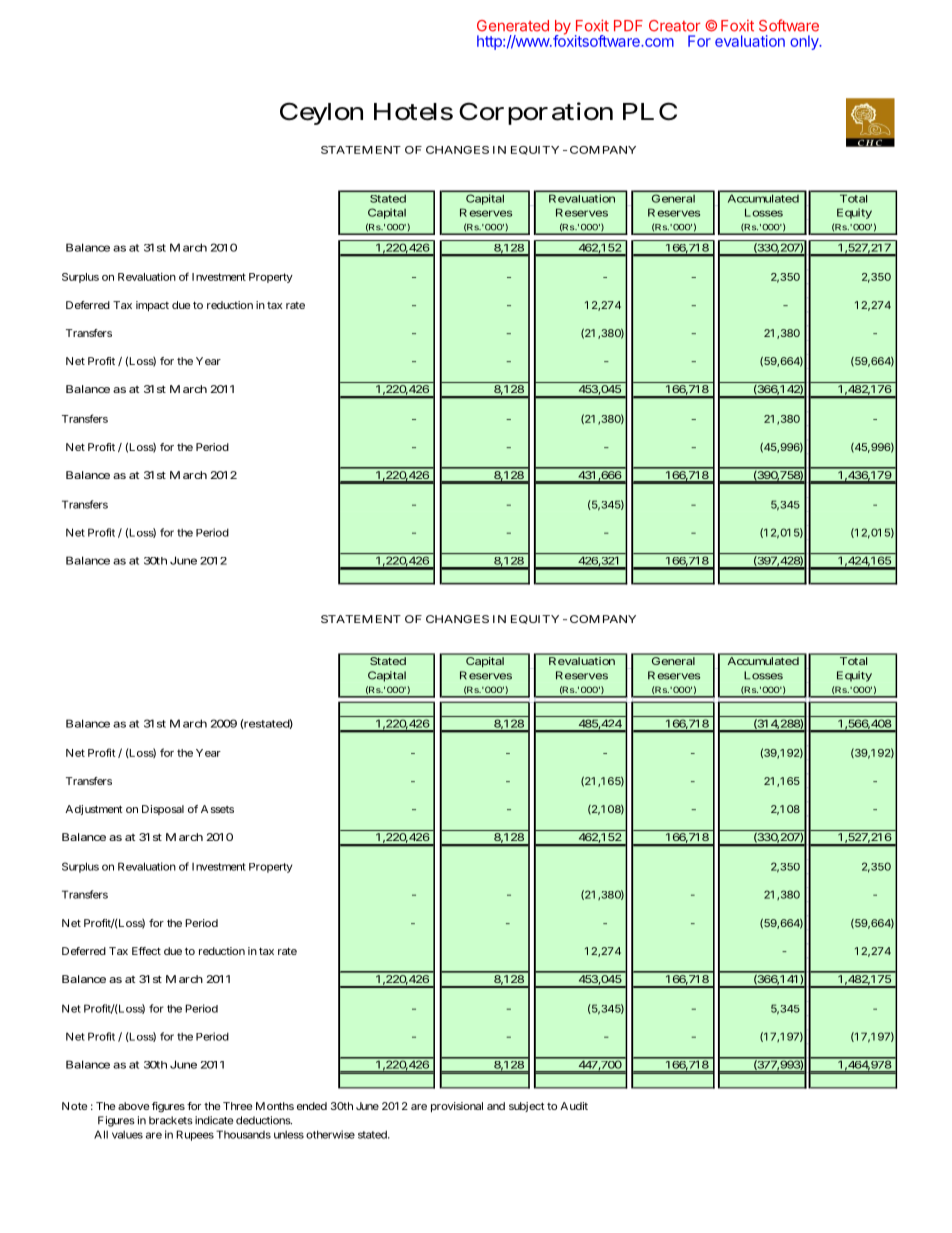 Image resolution: width=952 pixels, height=1233 pixels. Describe the element at coordinates (674, 26) in the page. I see `Creator` at that location.
